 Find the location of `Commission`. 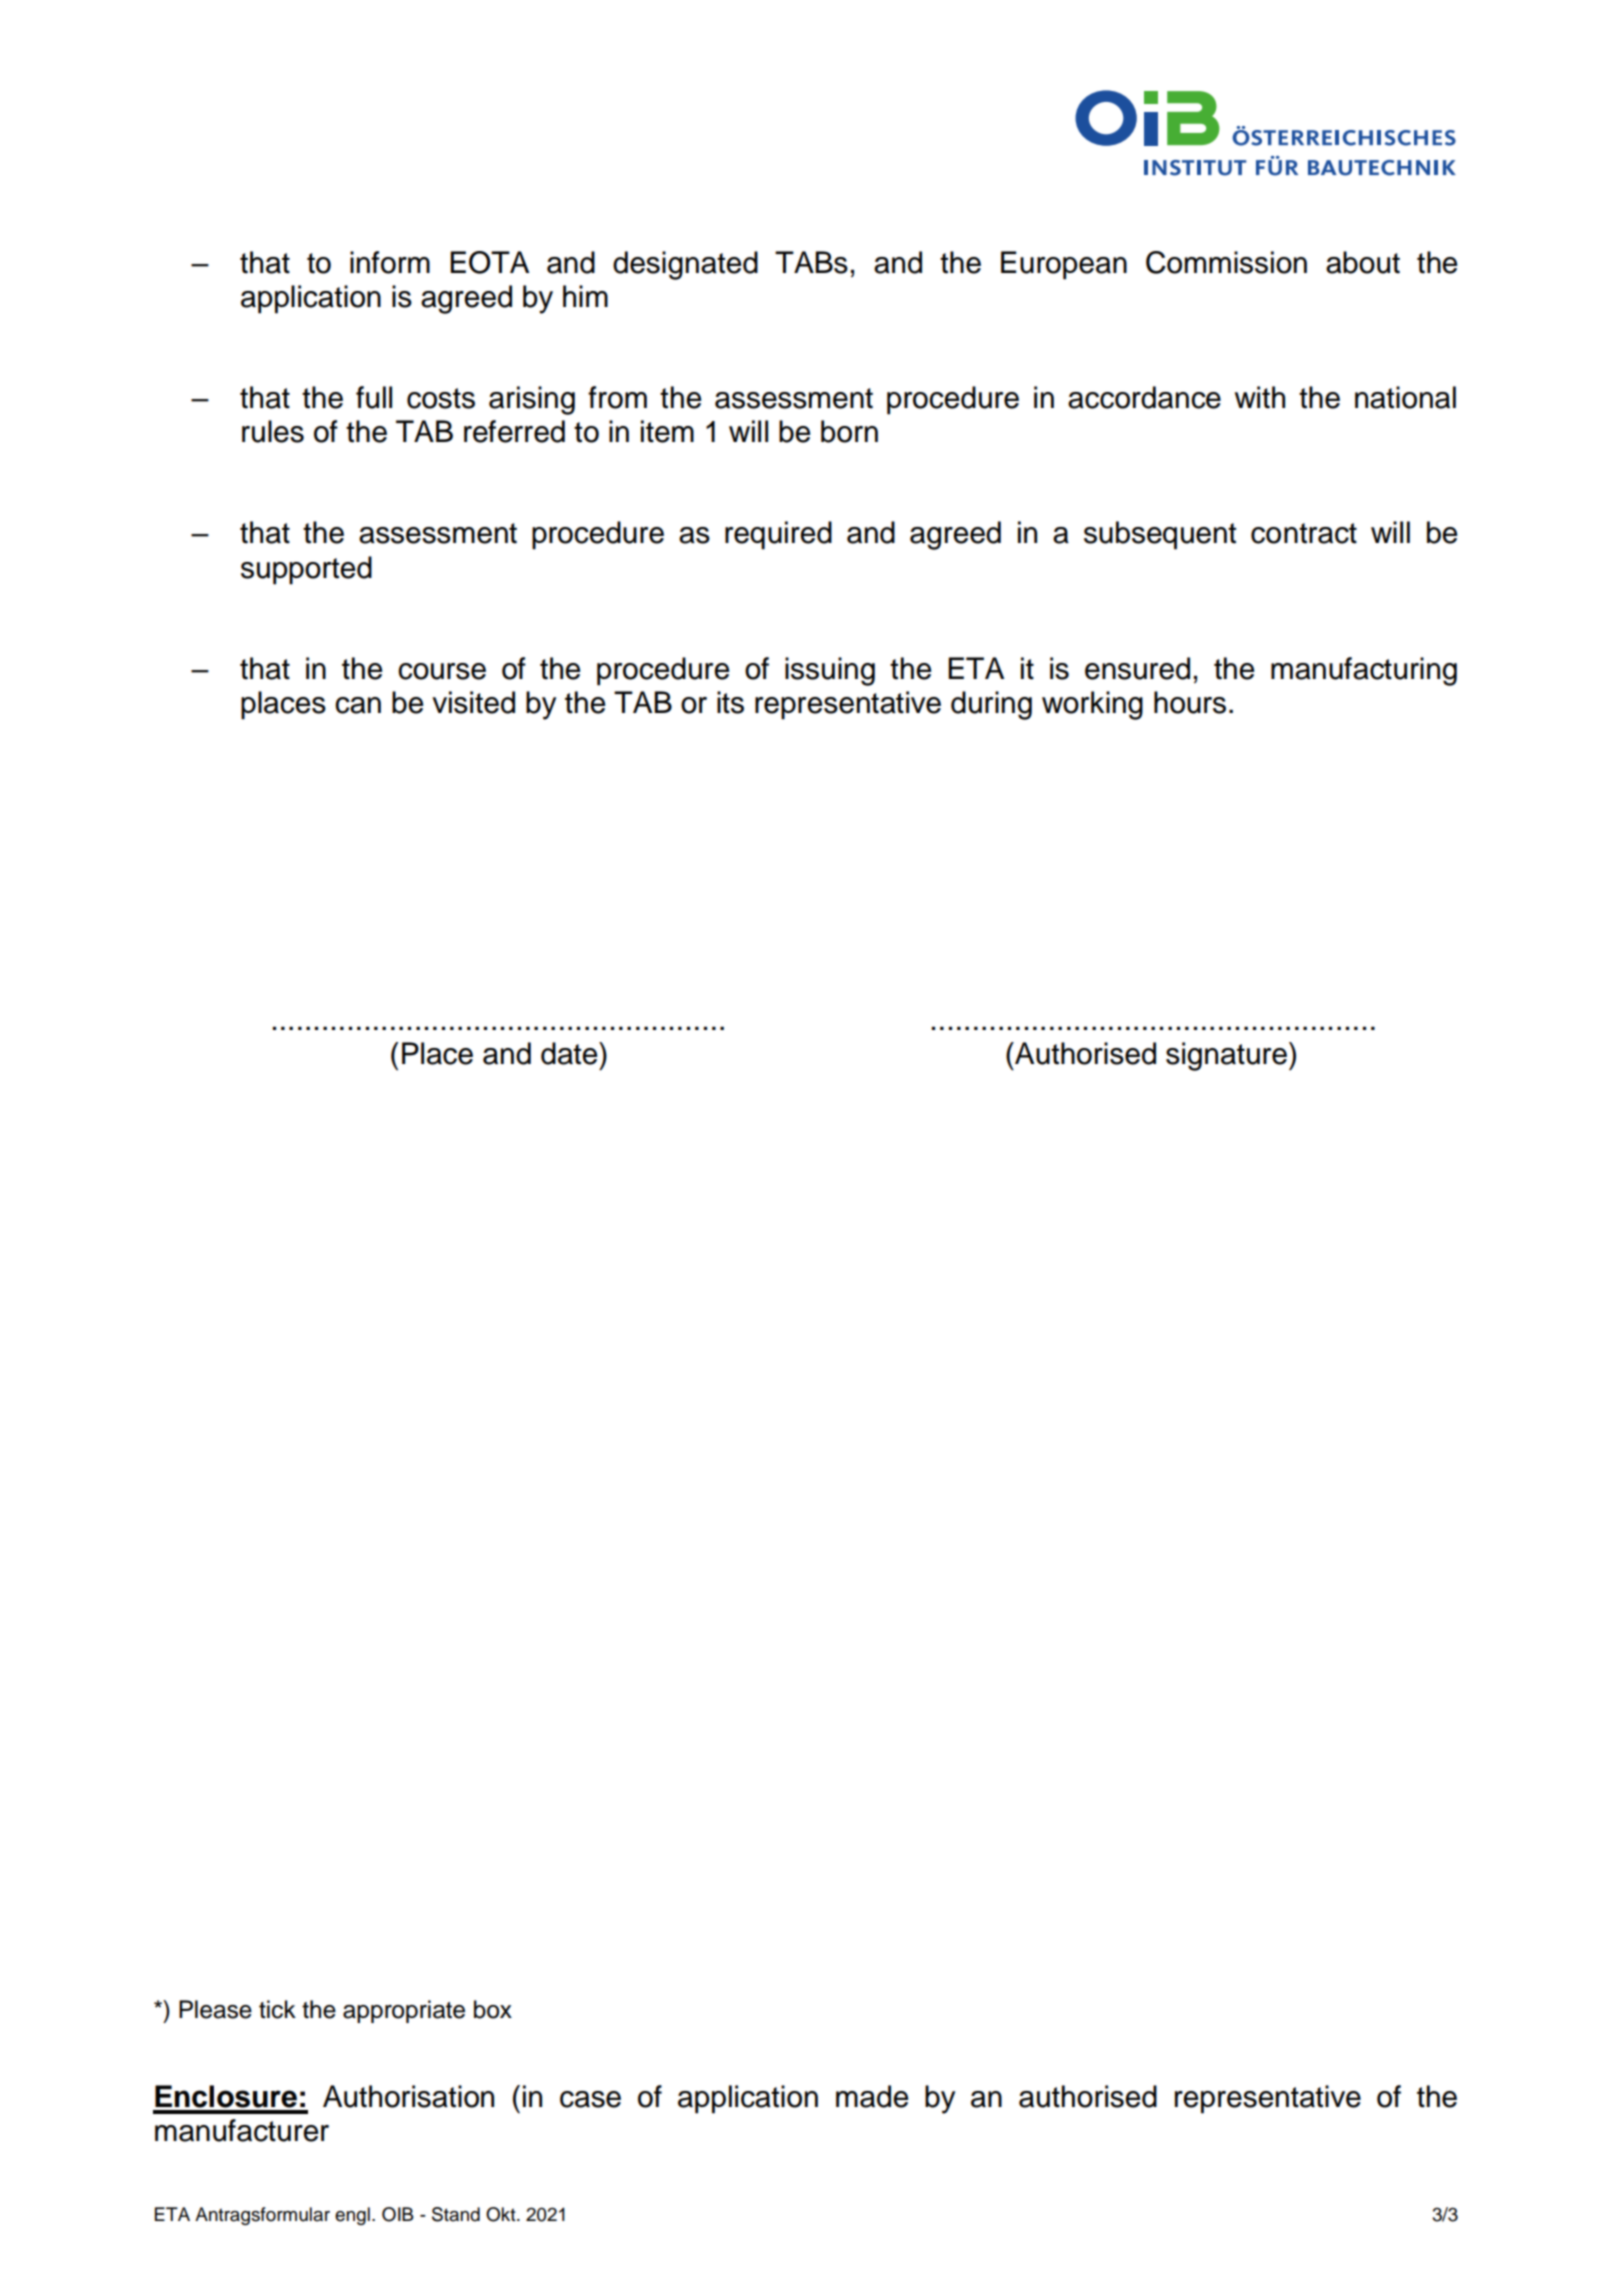

Commission is located at coordinates (1226, 262).
